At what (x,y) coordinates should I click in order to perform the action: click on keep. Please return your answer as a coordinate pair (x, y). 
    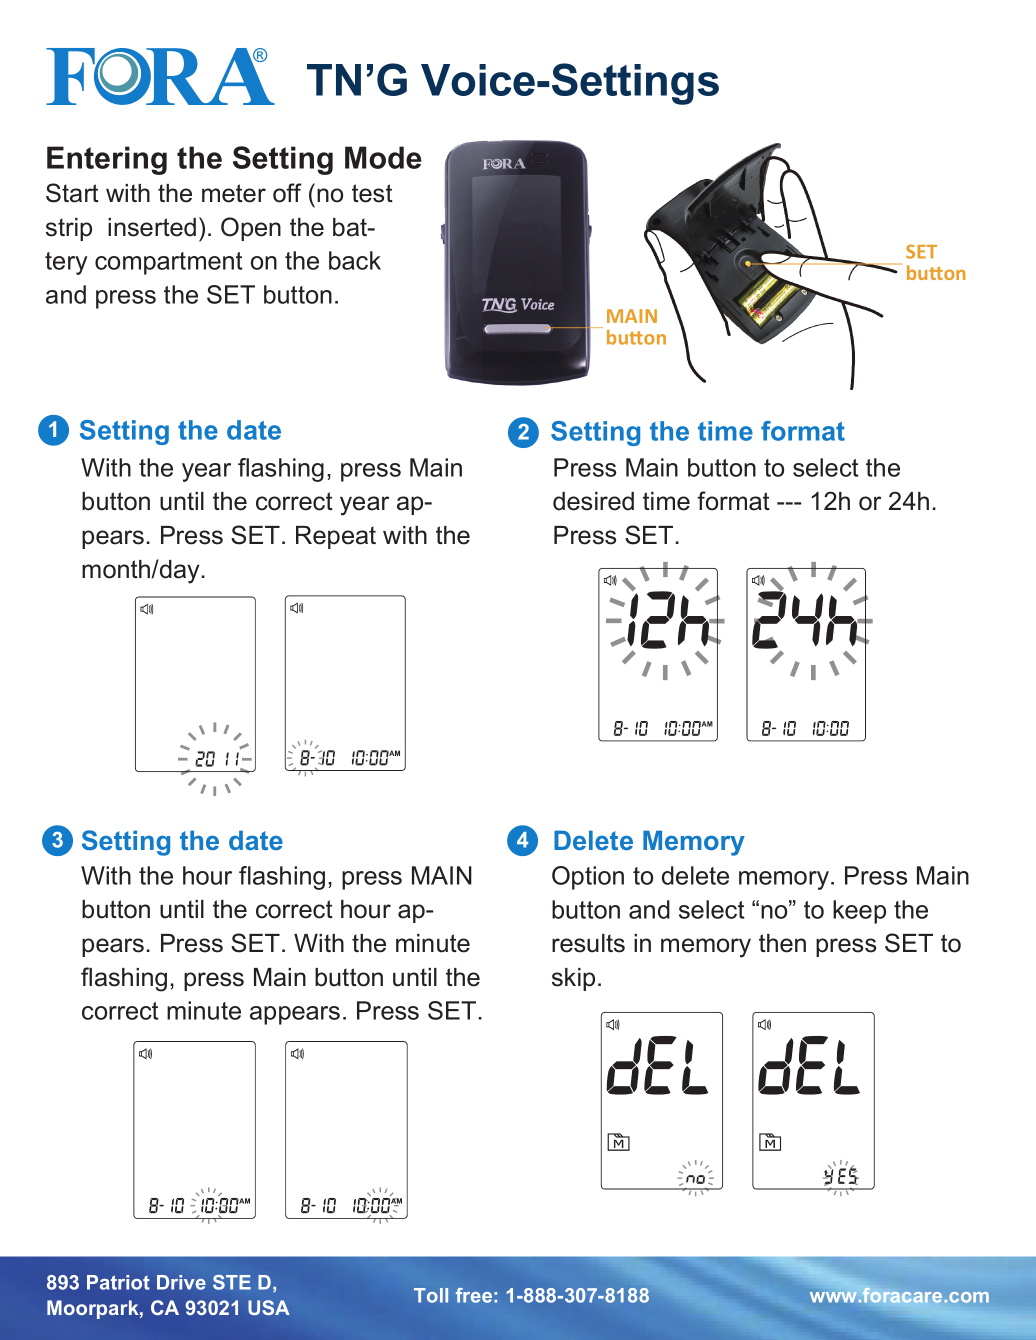
    Looking at the image, I should click on (859, 912).
